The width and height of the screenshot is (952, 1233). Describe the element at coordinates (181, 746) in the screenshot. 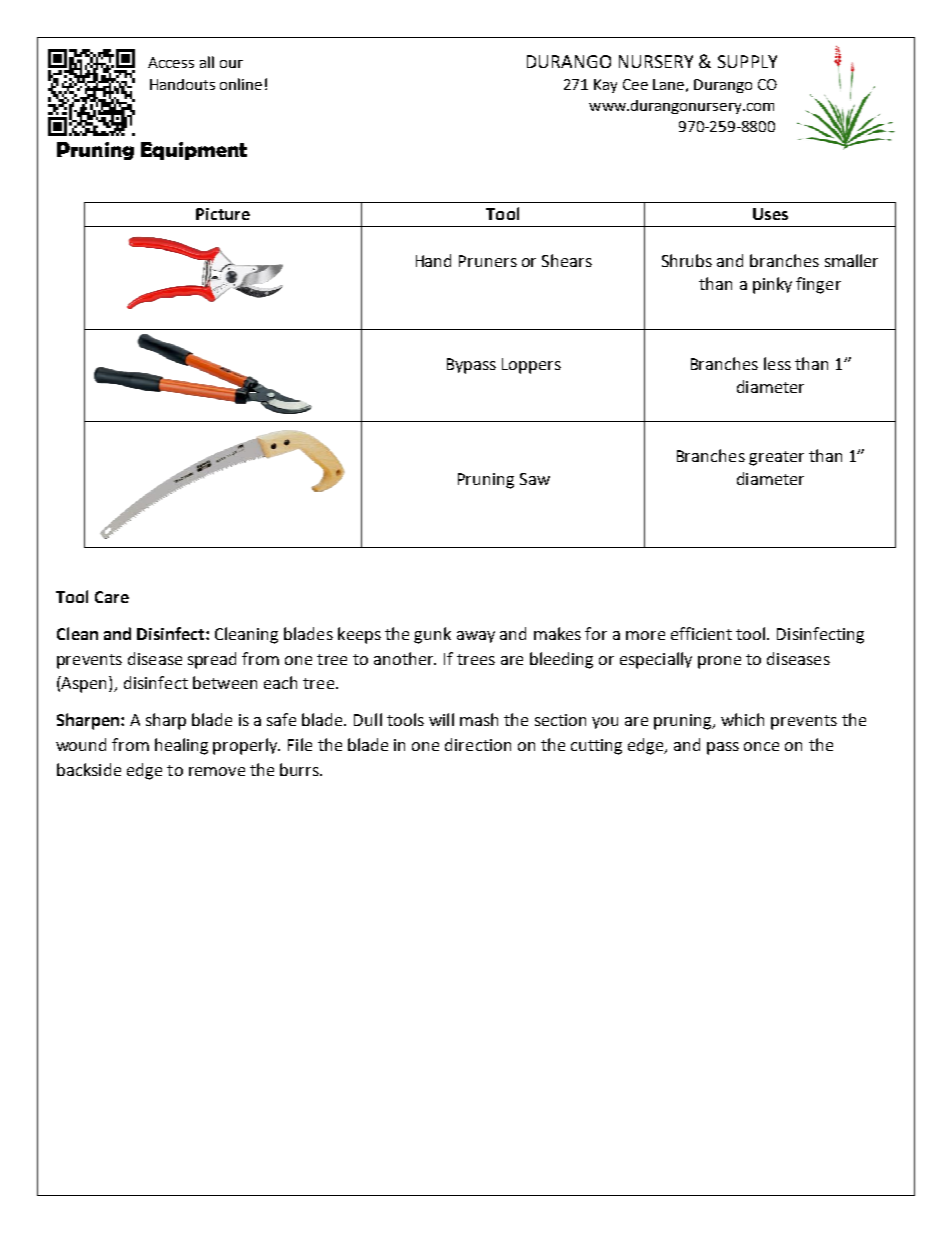

I see `healing` at that location.
